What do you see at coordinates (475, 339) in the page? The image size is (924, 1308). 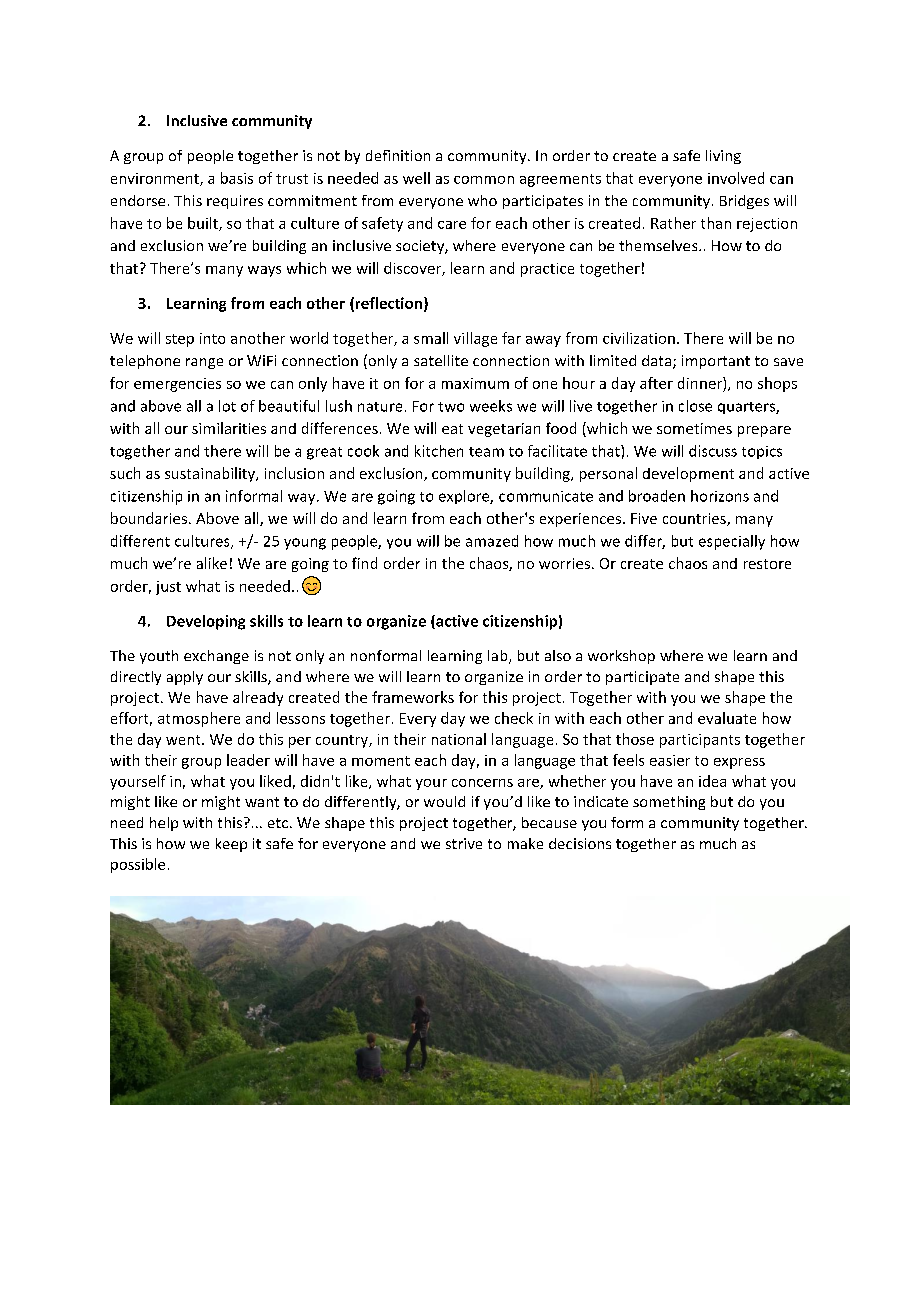 I see `village` at bounding box center [475, 339].
